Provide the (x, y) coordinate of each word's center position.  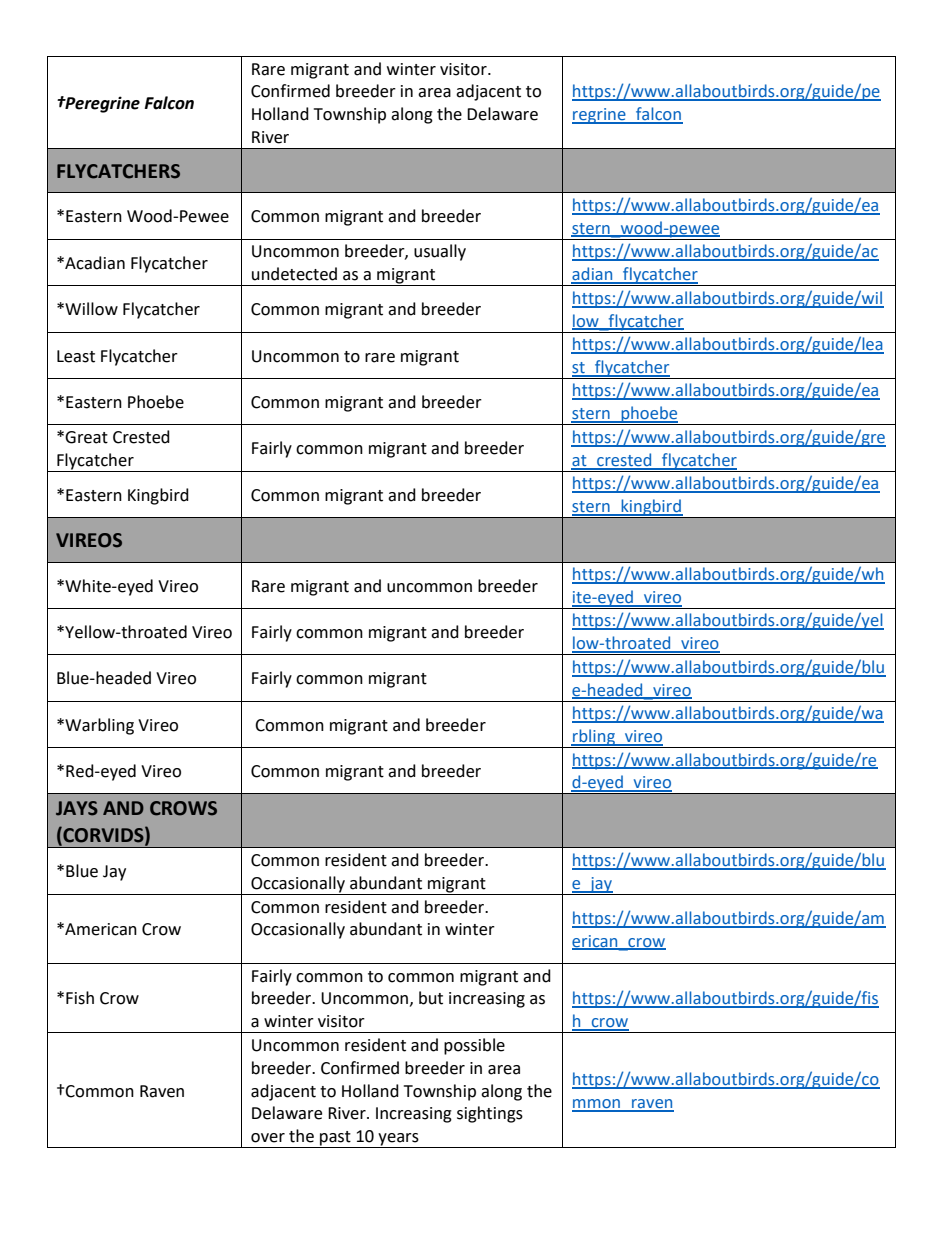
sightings (490, 1114)
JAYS (77, 808)
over (268, 1138)
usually (440, 252)
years (398, 1140)
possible (474, 1046)
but (431, 998)
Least (76, 356)
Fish (80, 998)
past (335, 1139)
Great (86, 437)
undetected (294, 274)
